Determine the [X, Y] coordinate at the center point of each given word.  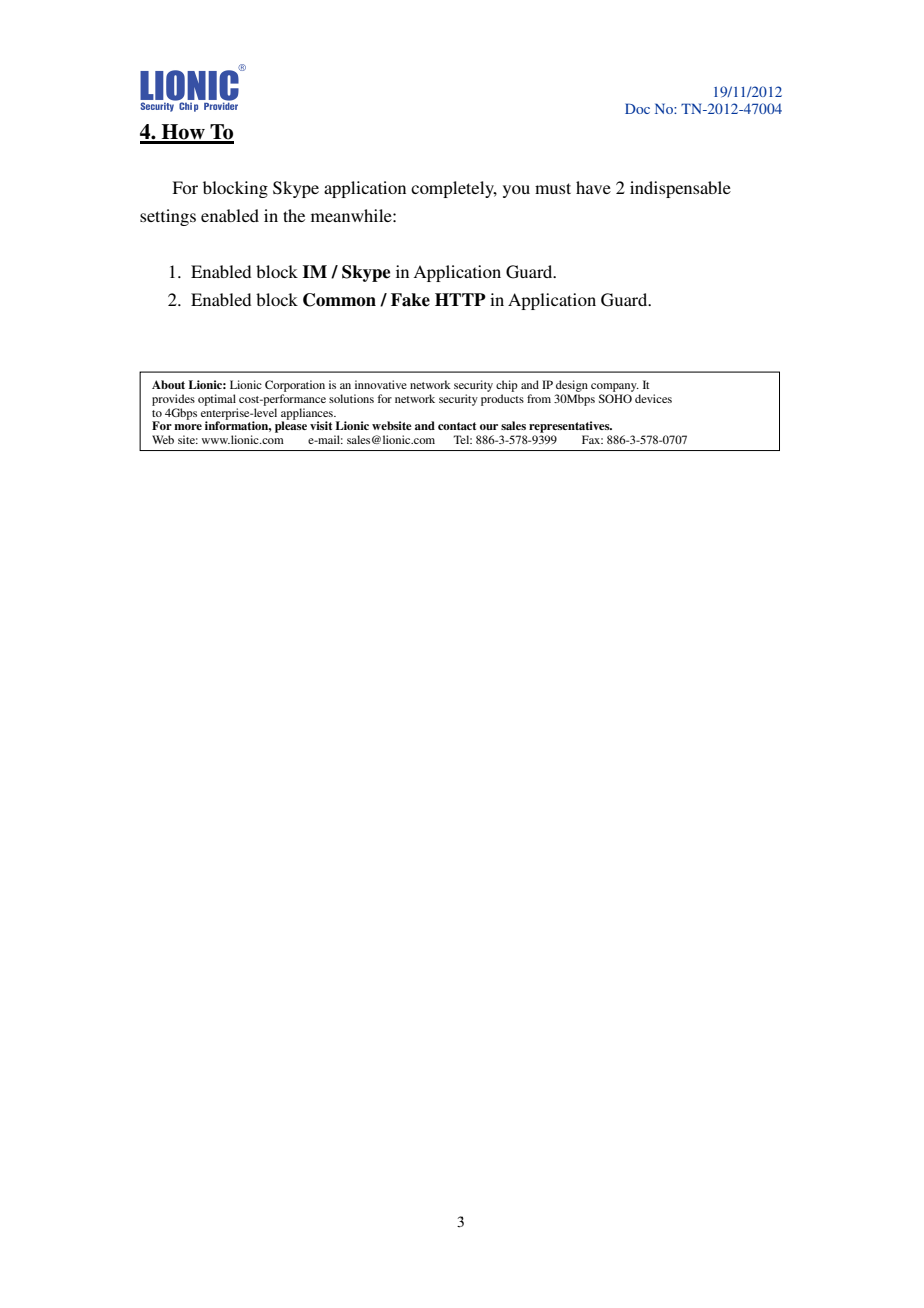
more [188, 427]
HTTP [460, 299]
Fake [410, 300]
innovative [381, 384]
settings [168, 217]
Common [339, 300]
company [615, 387]
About [168, 384]
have [593, 187]
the [294, 215]
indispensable [680, 189]
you [516, 191]
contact [457, 426]
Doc [637, 108]
